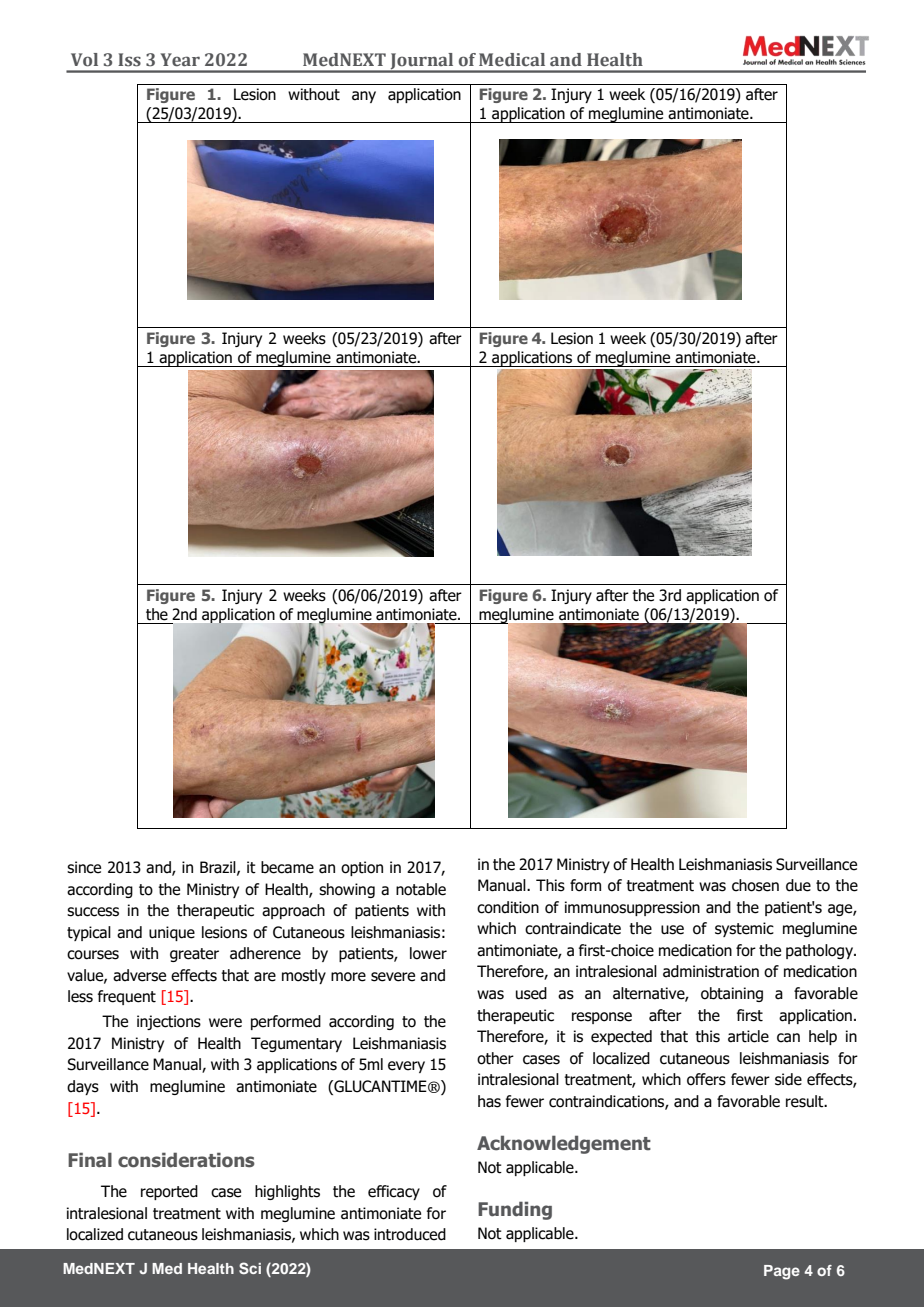 The width and height of the screenshot is (924, 1307). Describe the element at coordinates (755, 885) in the screenshot. I see `chosen` at that location.
